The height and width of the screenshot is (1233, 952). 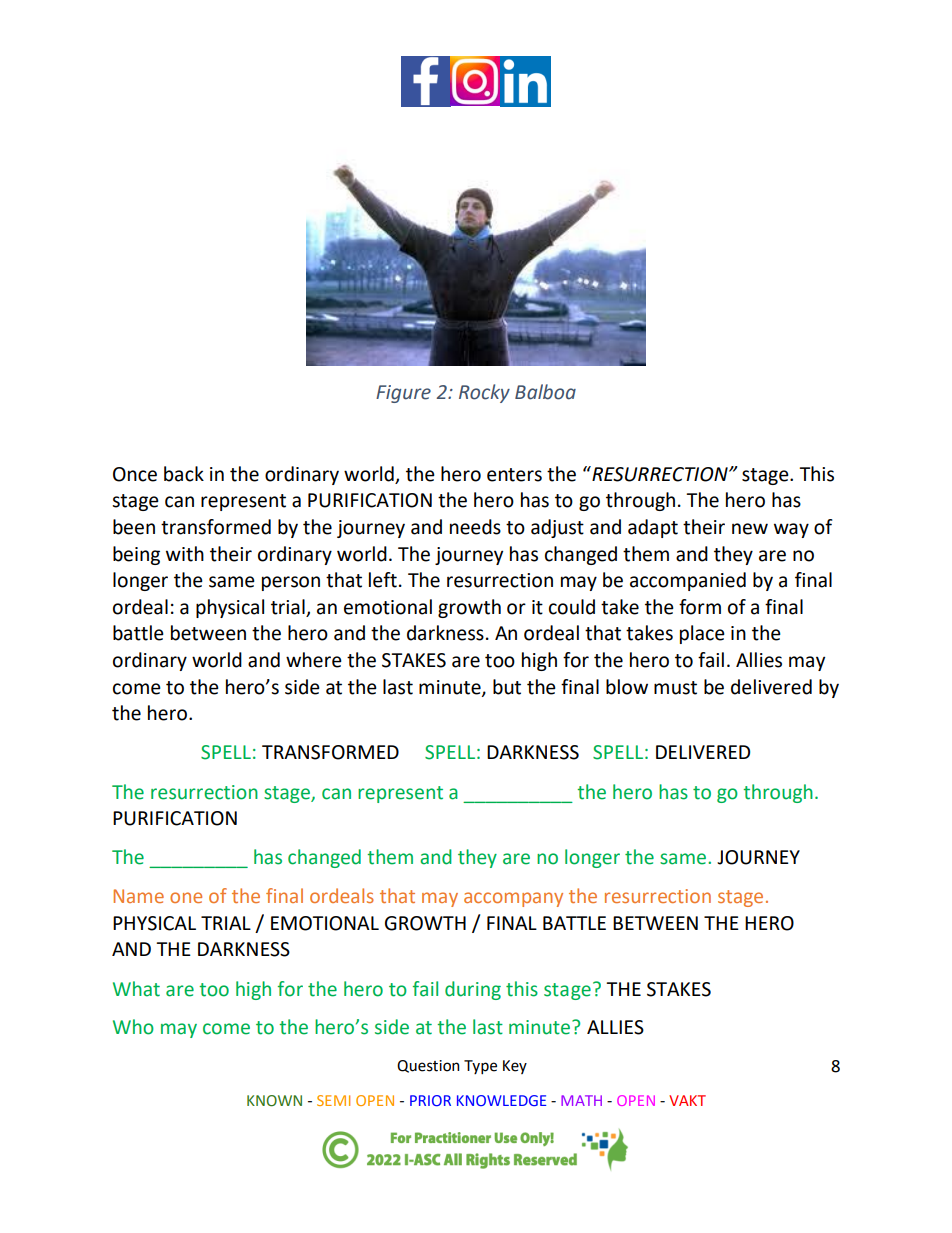 What do you see at coordinates (675, 688) in the screenshot?
I see `must` at bounding box center [675, 688].
